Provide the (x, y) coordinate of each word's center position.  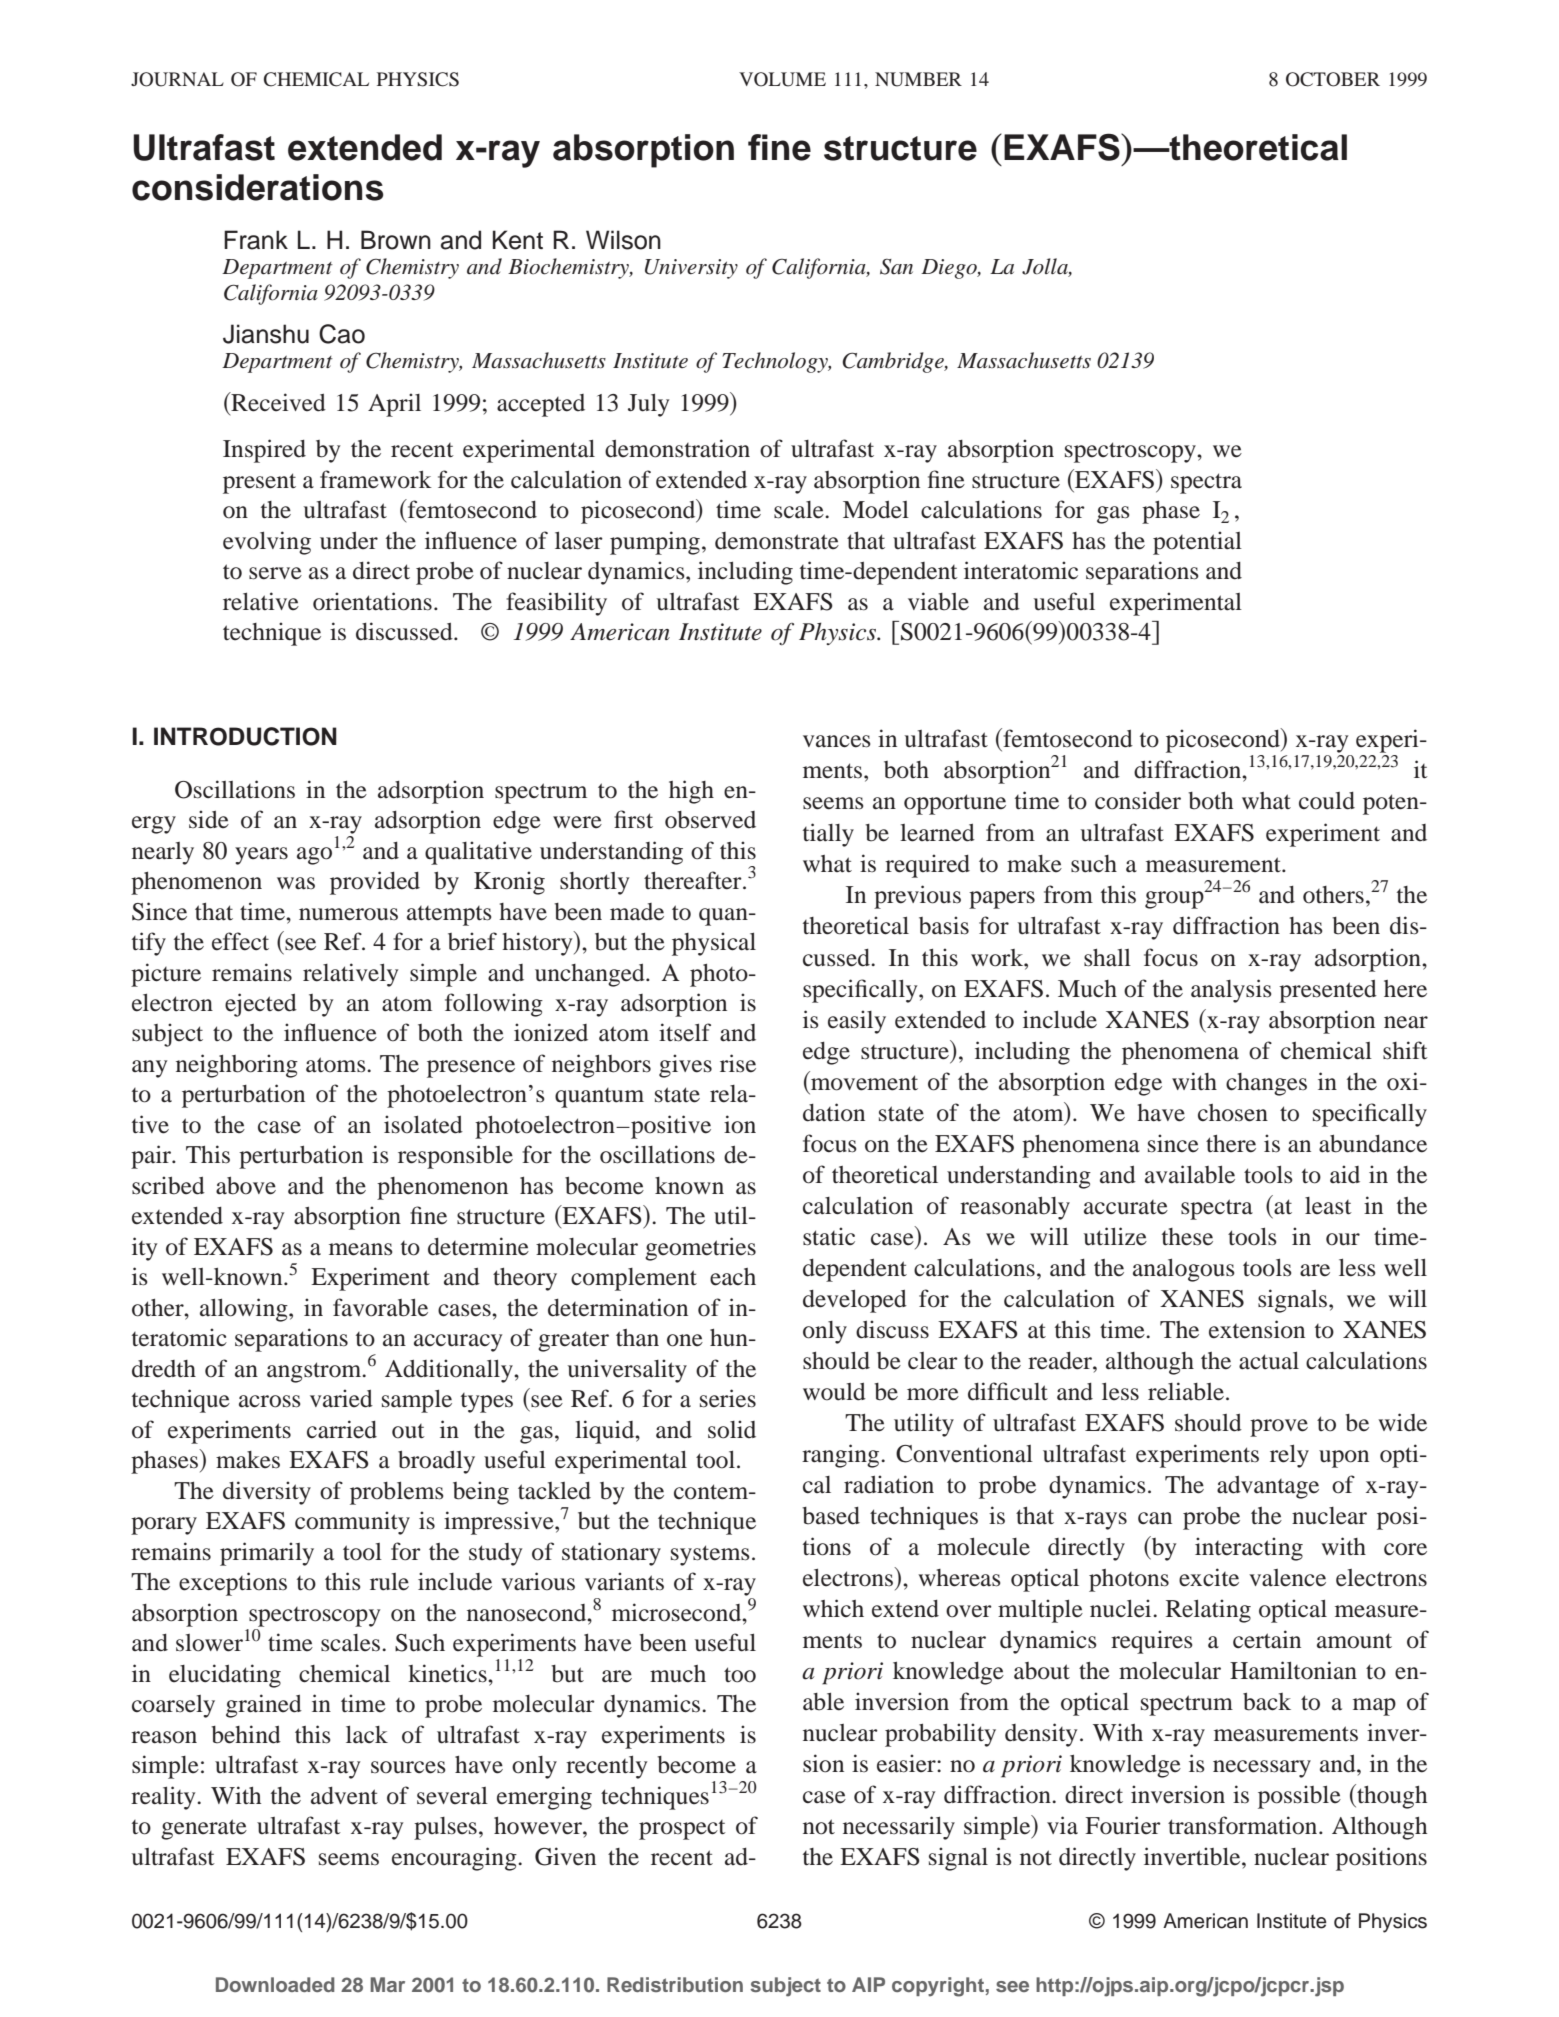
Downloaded (275, 1984)
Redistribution (675, 1984)
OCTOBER (1333, 79)
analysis (1231, 991)
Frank (256, 240)
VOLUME (782, 79)
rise (738, 1063)
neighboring (237, 1066)
